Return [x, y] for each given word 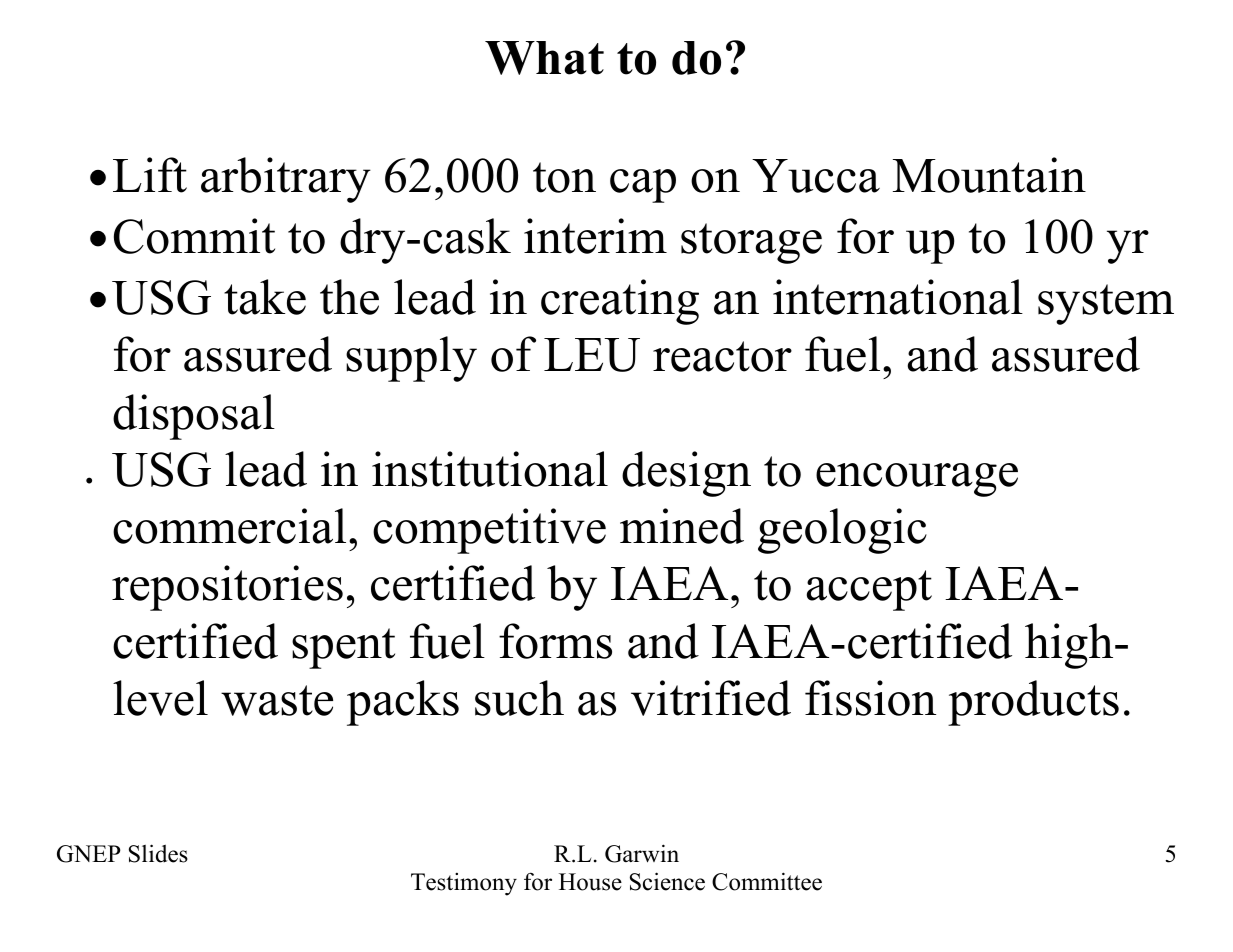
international [898, 297]
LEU [592, 355]
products [1033, 703]
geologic [842, 531]
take [265, 297]
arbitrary [286, 180]
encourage [917, 480]
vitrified [711, 698]
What [544, 58]
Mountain [989, 175]
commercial [229, 526]
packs [403, 703]
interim [595, 236]
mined [682, 526]
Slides [158, 853]
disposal [194, 417]
